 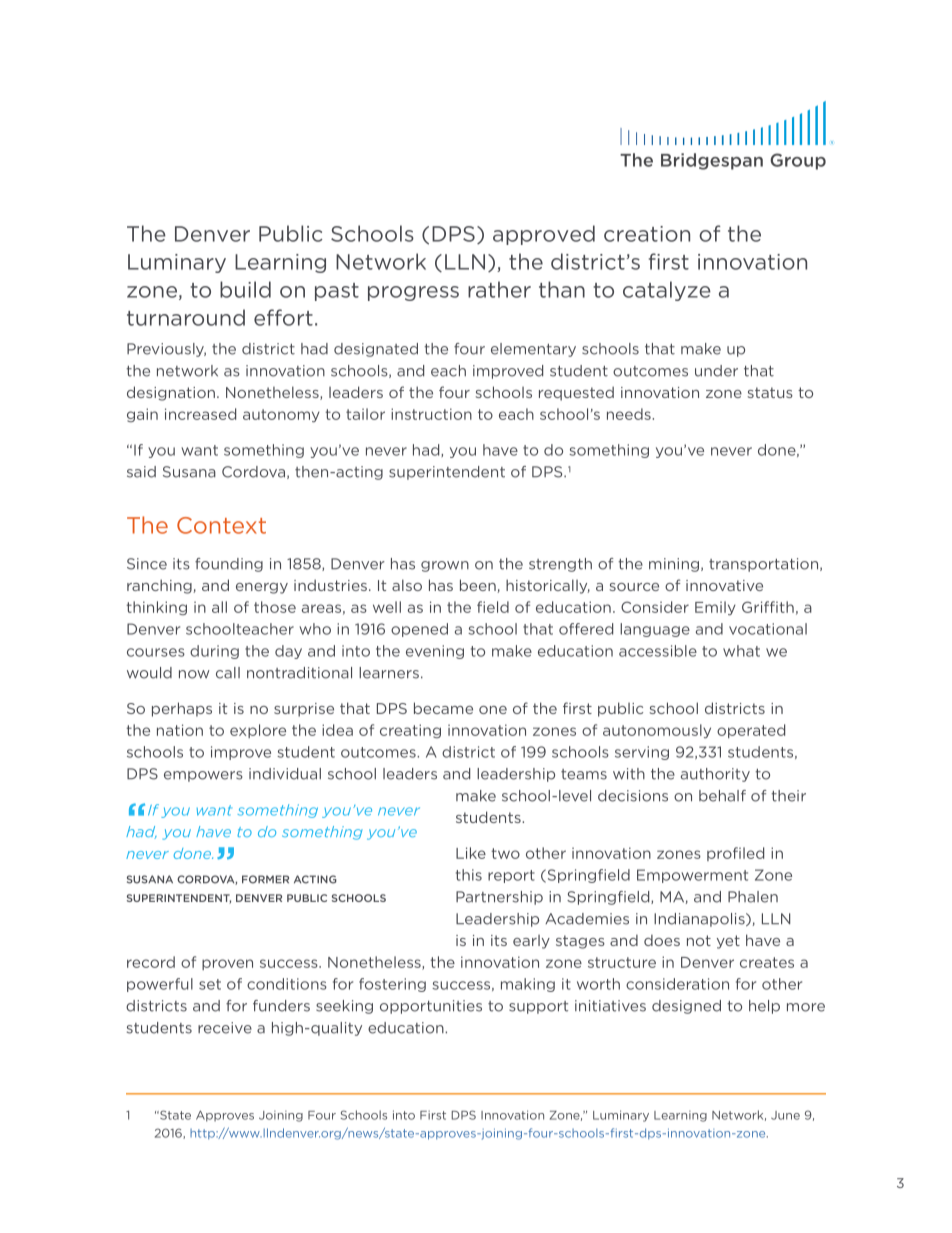 I want to click on catalyze, so click(x=667, y=291).
